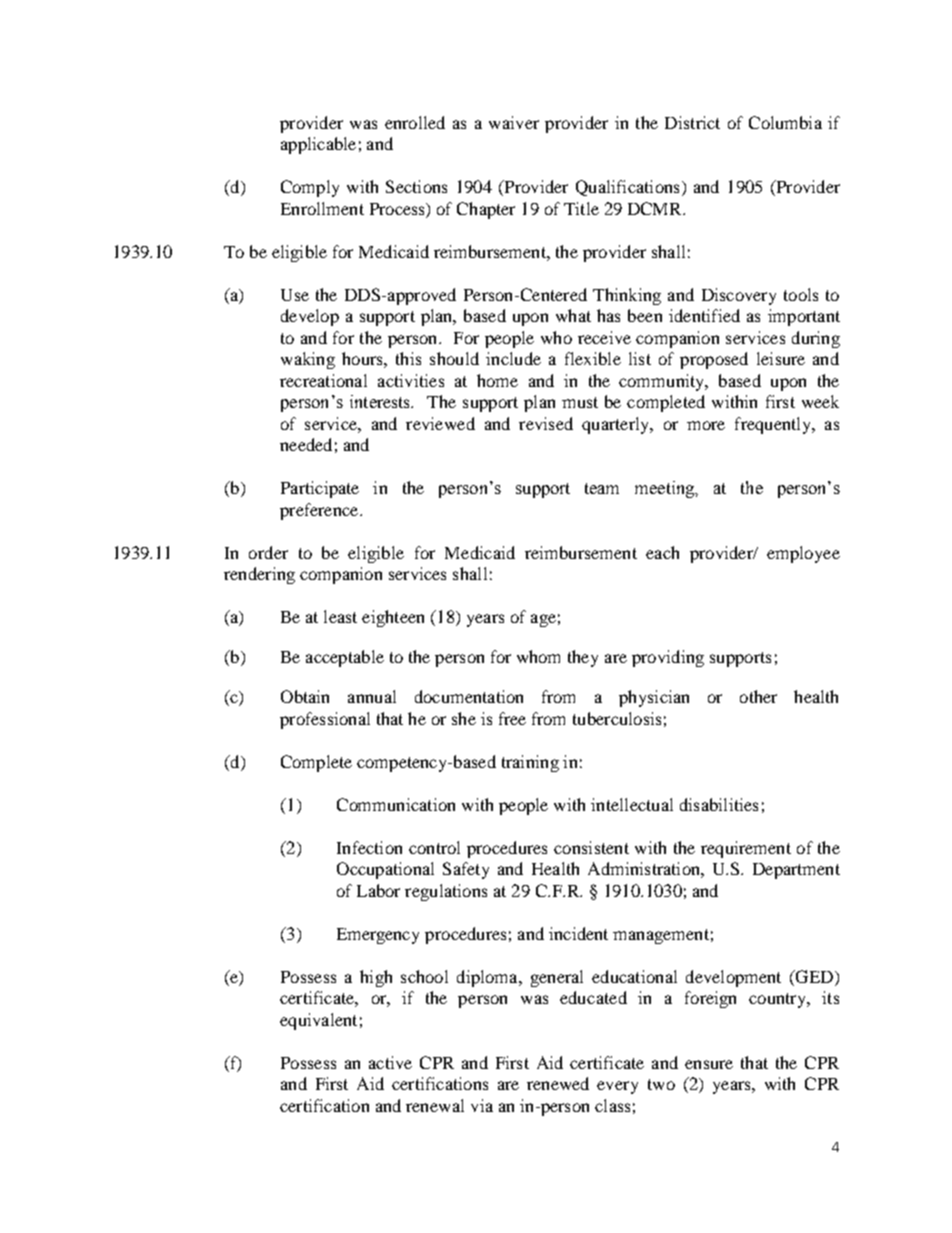  I want to click on Columbia, so click(785, 122).
